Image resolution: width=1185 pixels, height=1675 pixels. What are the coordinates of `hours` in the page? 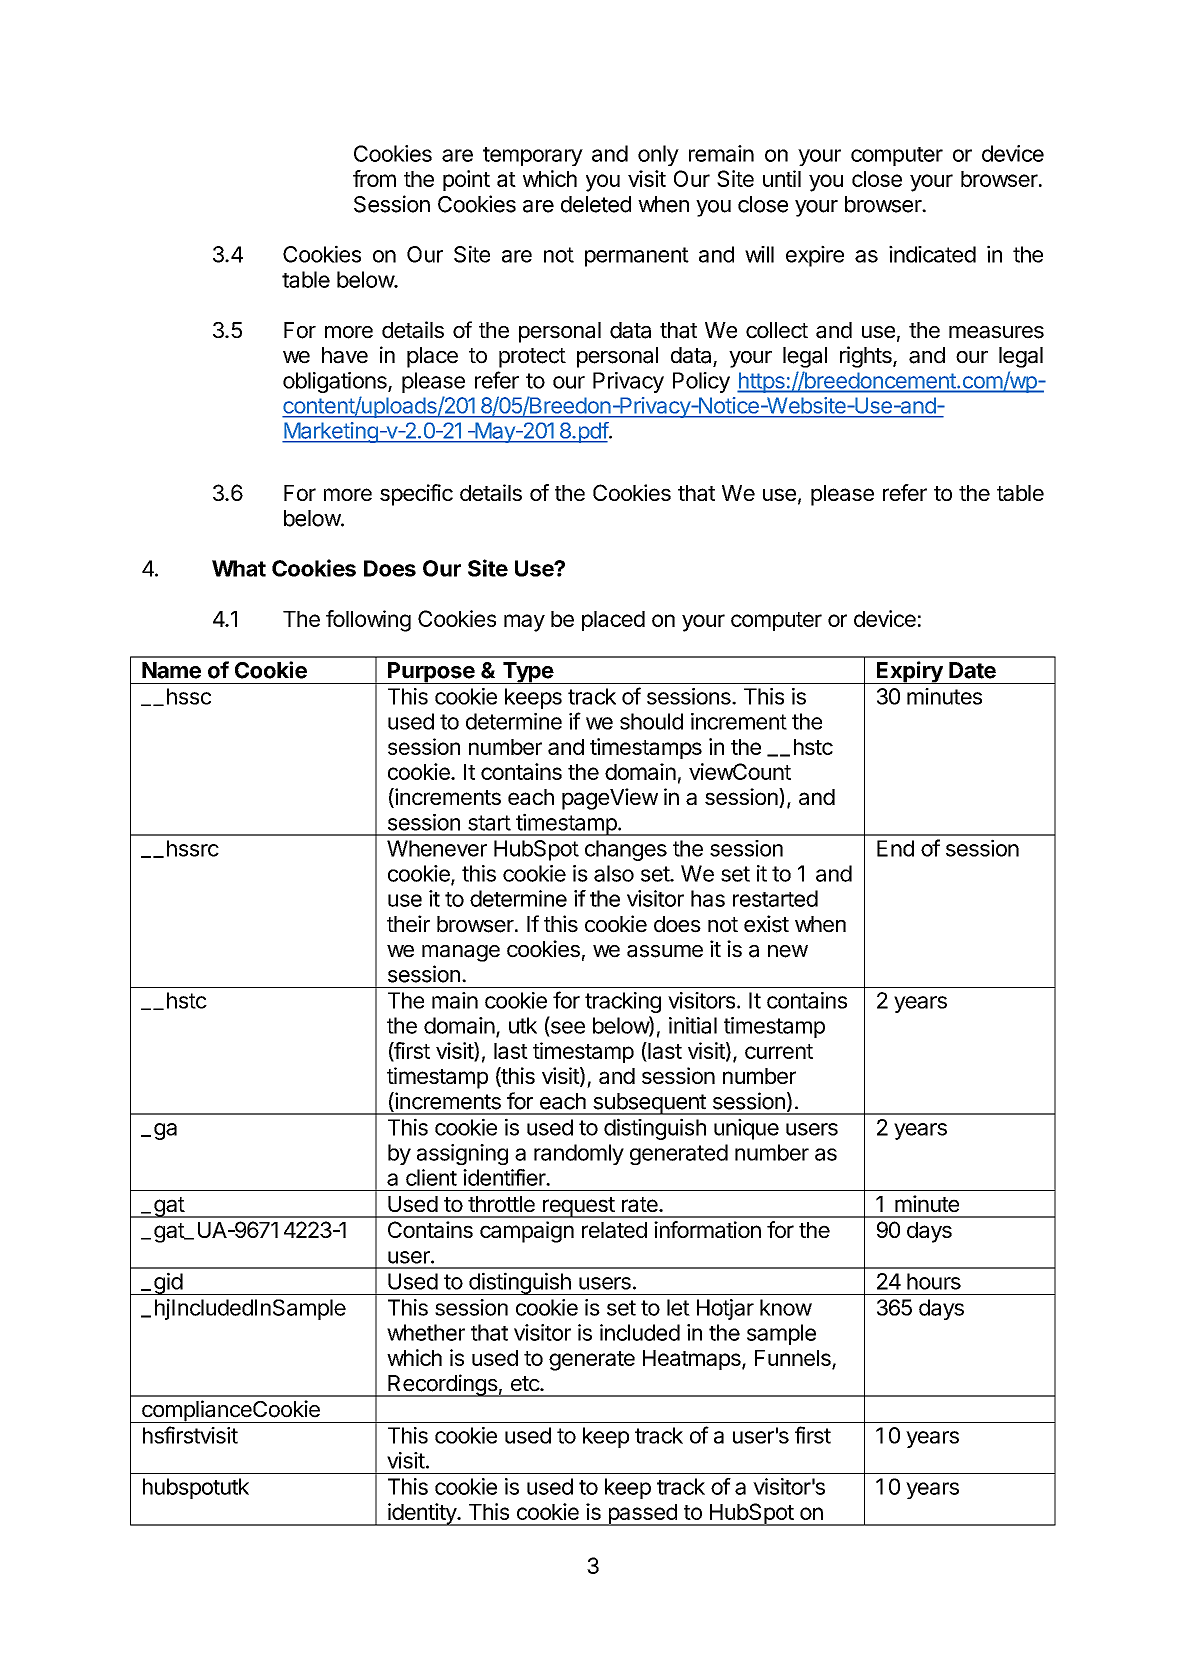 It's located at (934, 1281).
